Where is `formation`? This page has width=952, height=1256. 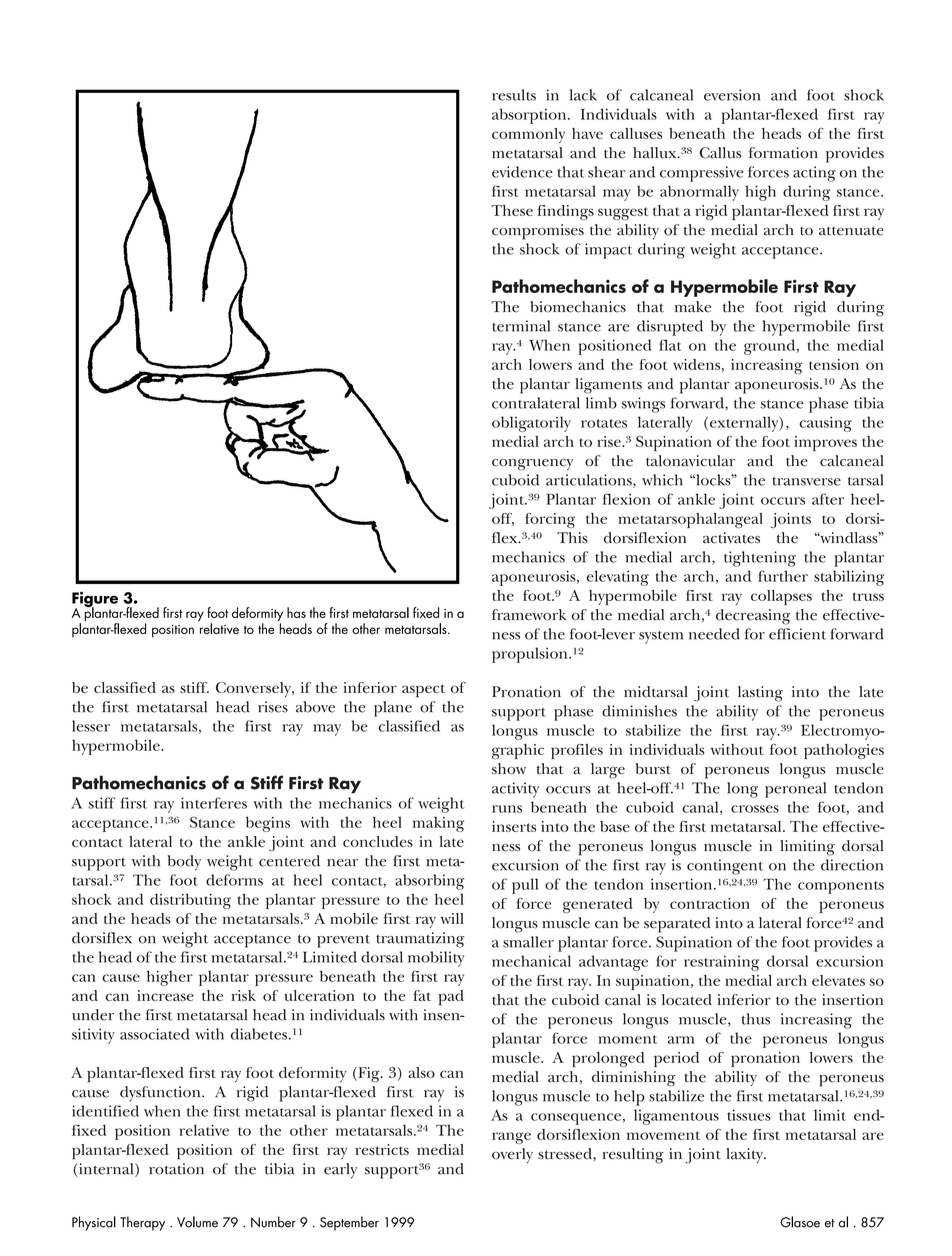 formation is located at coordinates (783, 153).
